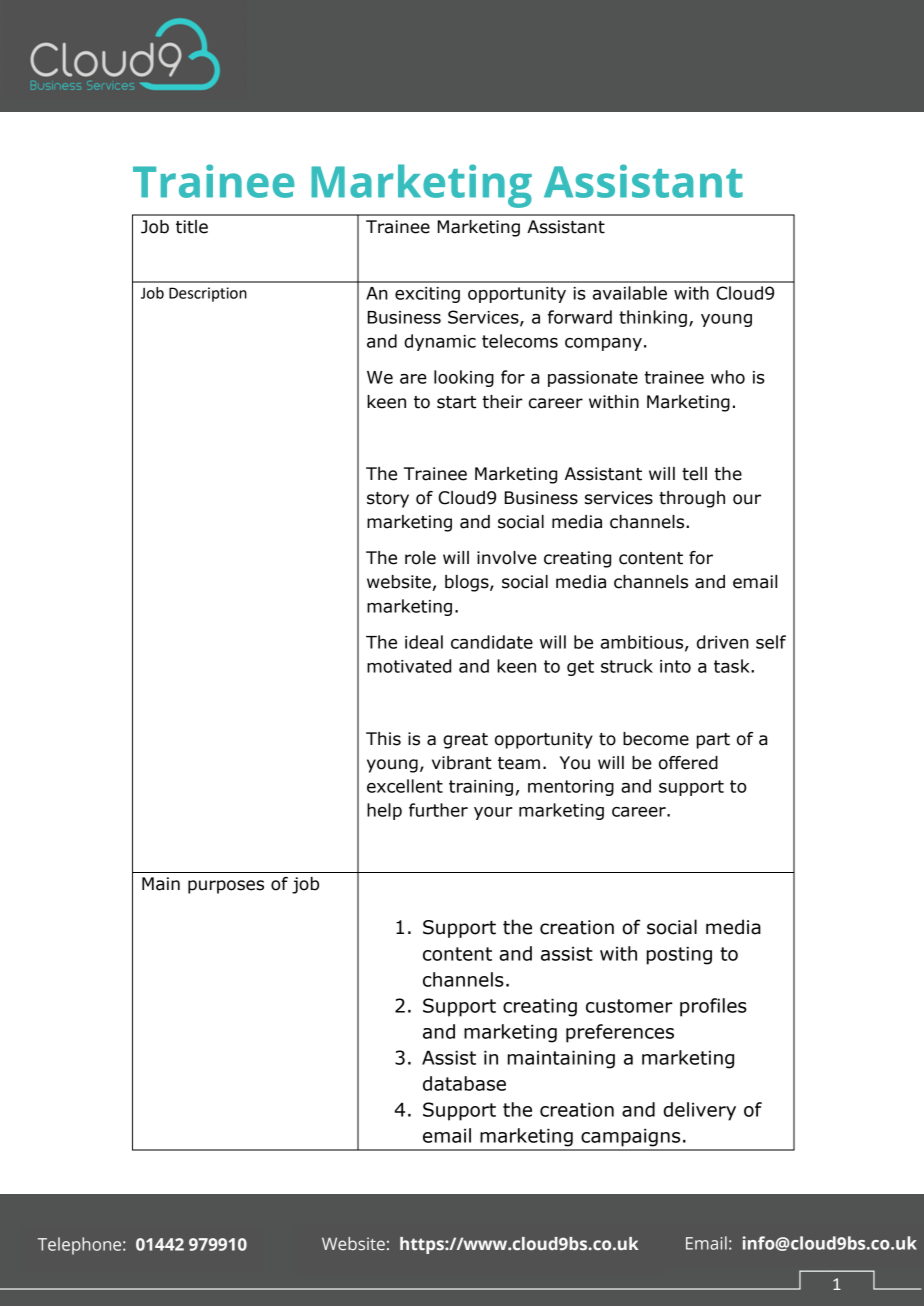 The height and width of the page is (1308, 924). I want to click on available, so click(630, 293).
